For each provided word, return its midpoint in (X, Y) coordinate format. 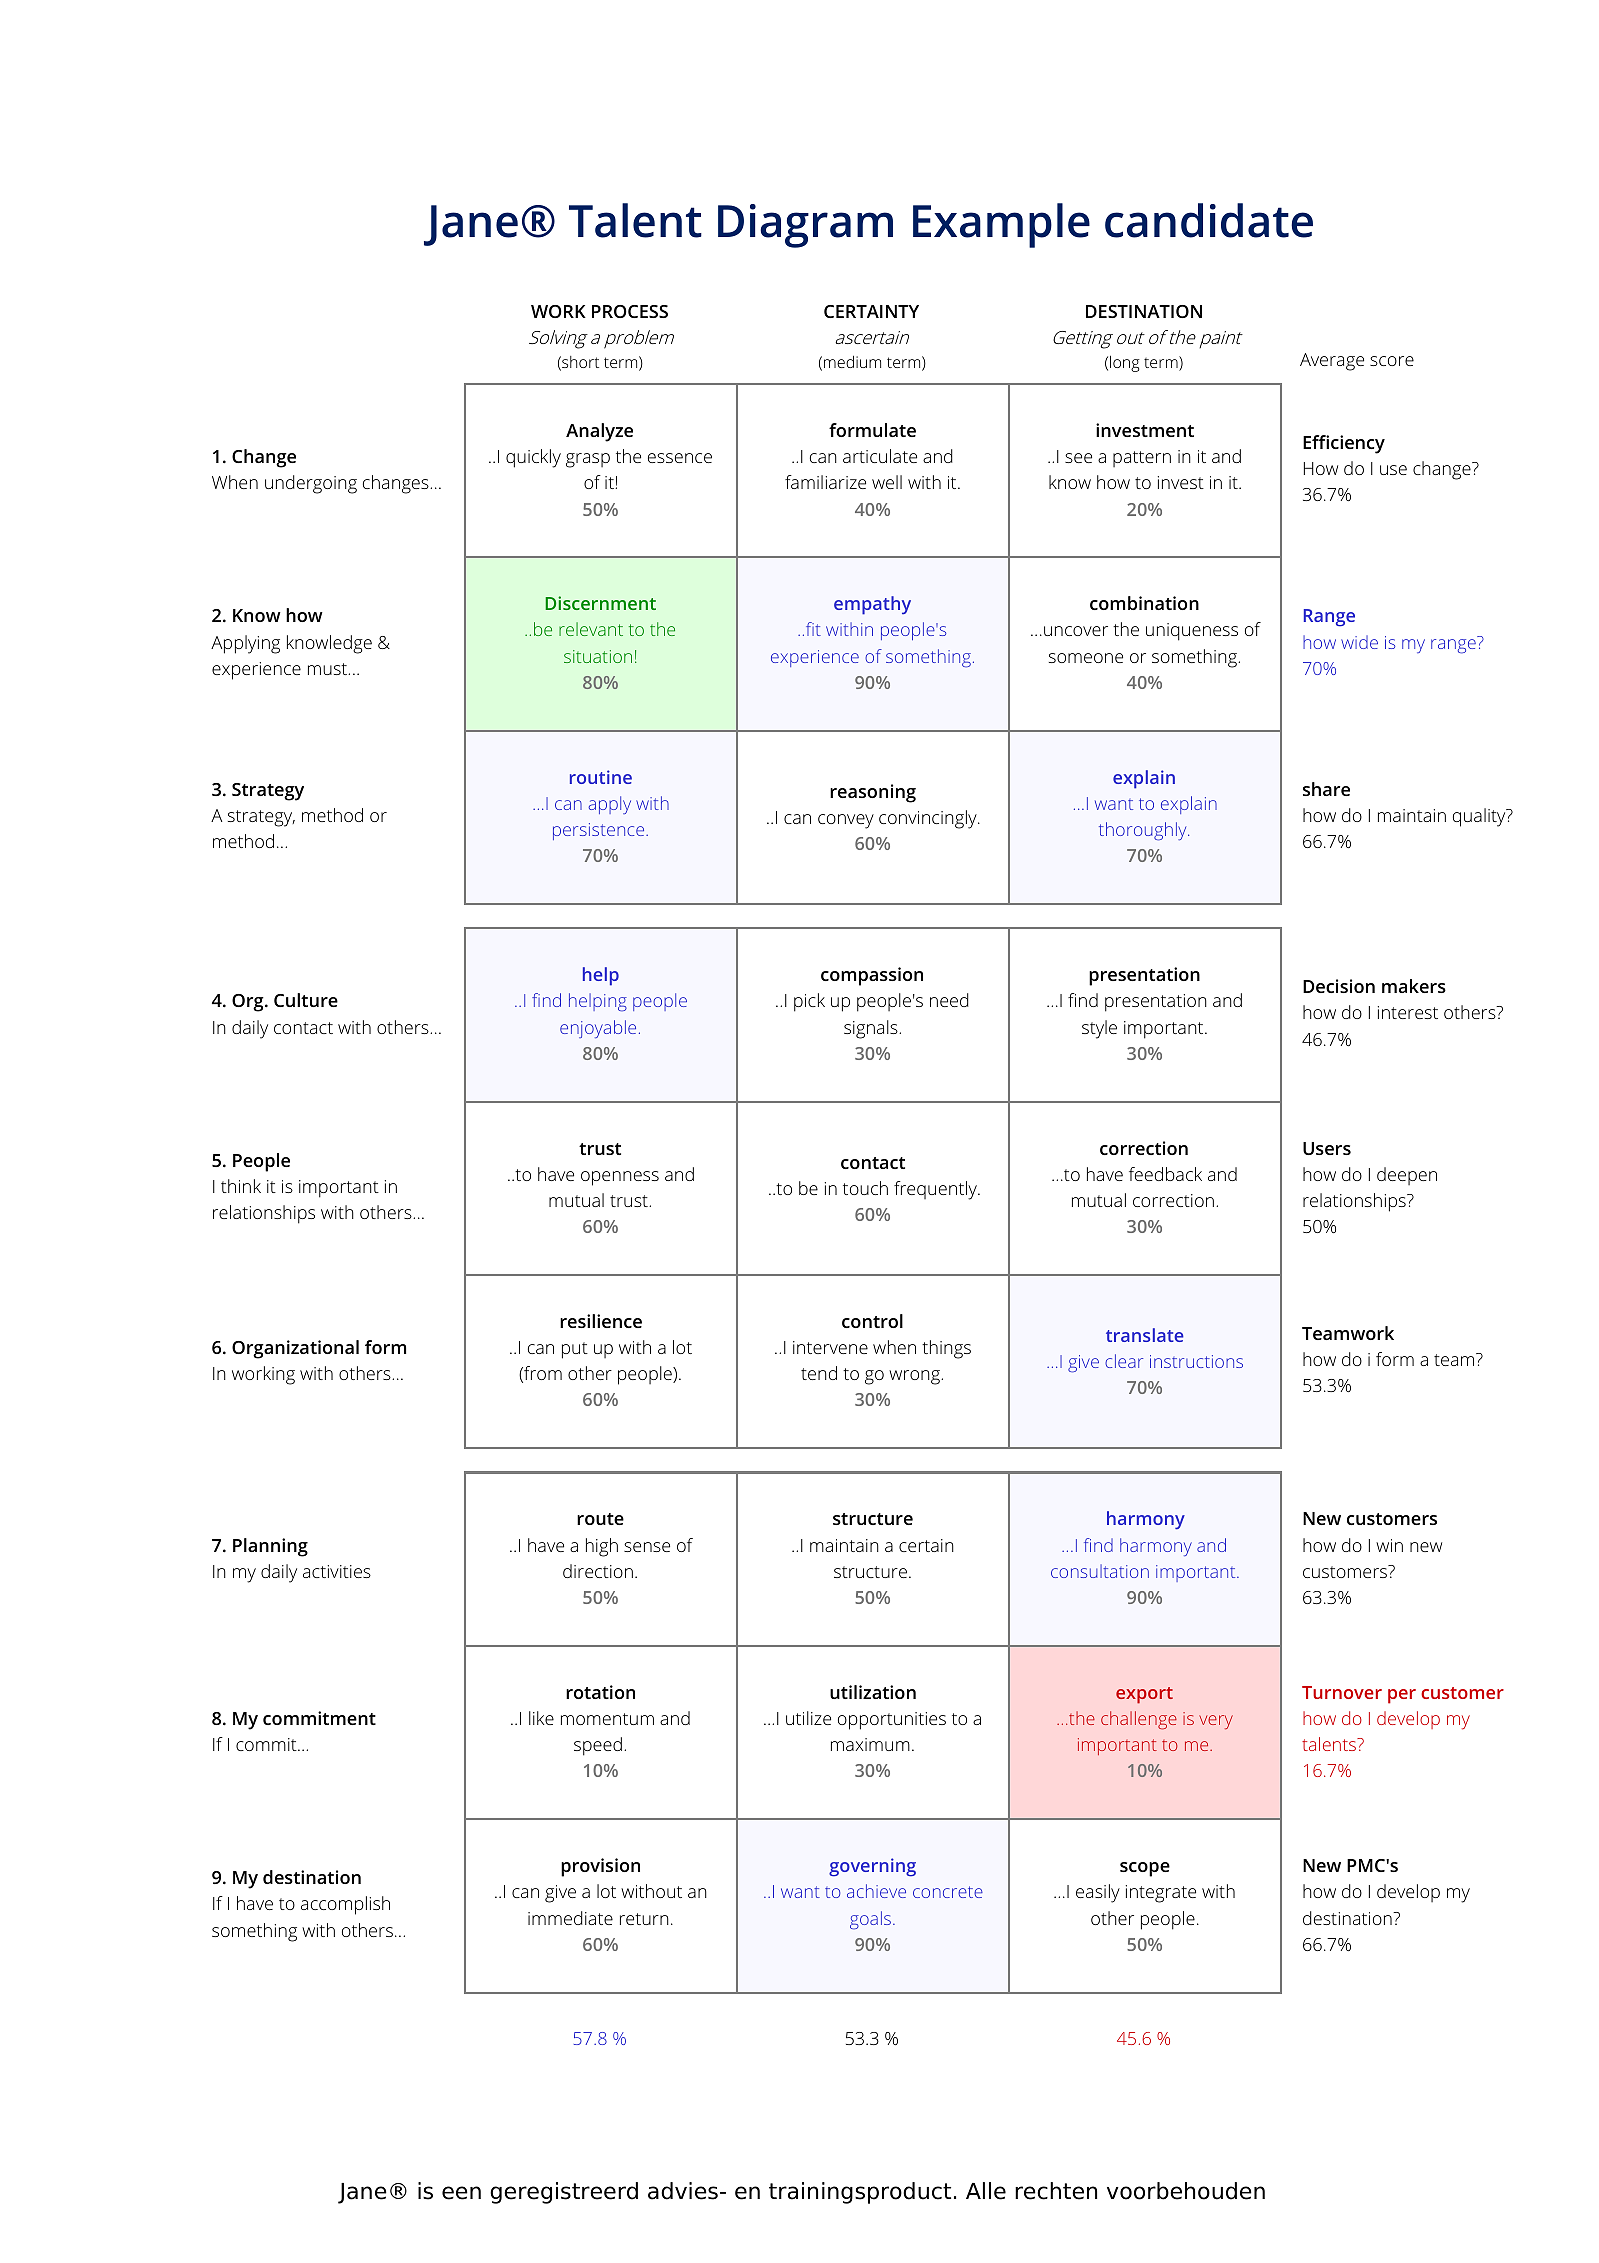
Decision (1339, 986)
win (1389, 1545)
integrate (1161, 1894)
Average (1332, 362)
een (461, 2193)
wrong (915, 1377)
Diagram (805, 226)
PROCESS (630, 311)
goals (870, 1920)
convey (846, 821)
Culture (306, 1000)
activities (337, 1571)
